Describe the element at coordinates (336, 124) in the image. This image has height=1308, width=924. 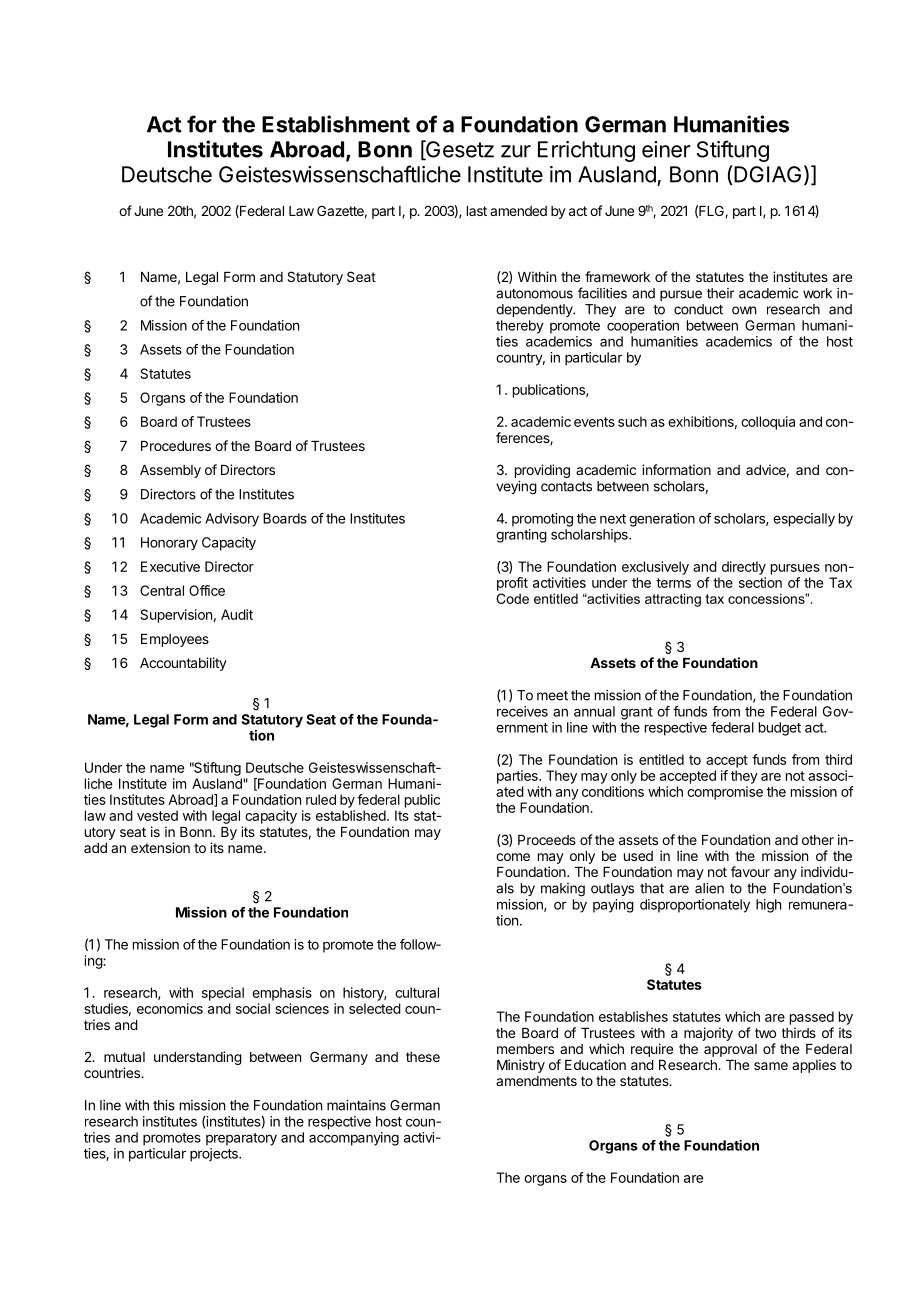
I see `Establishment` at that location.
